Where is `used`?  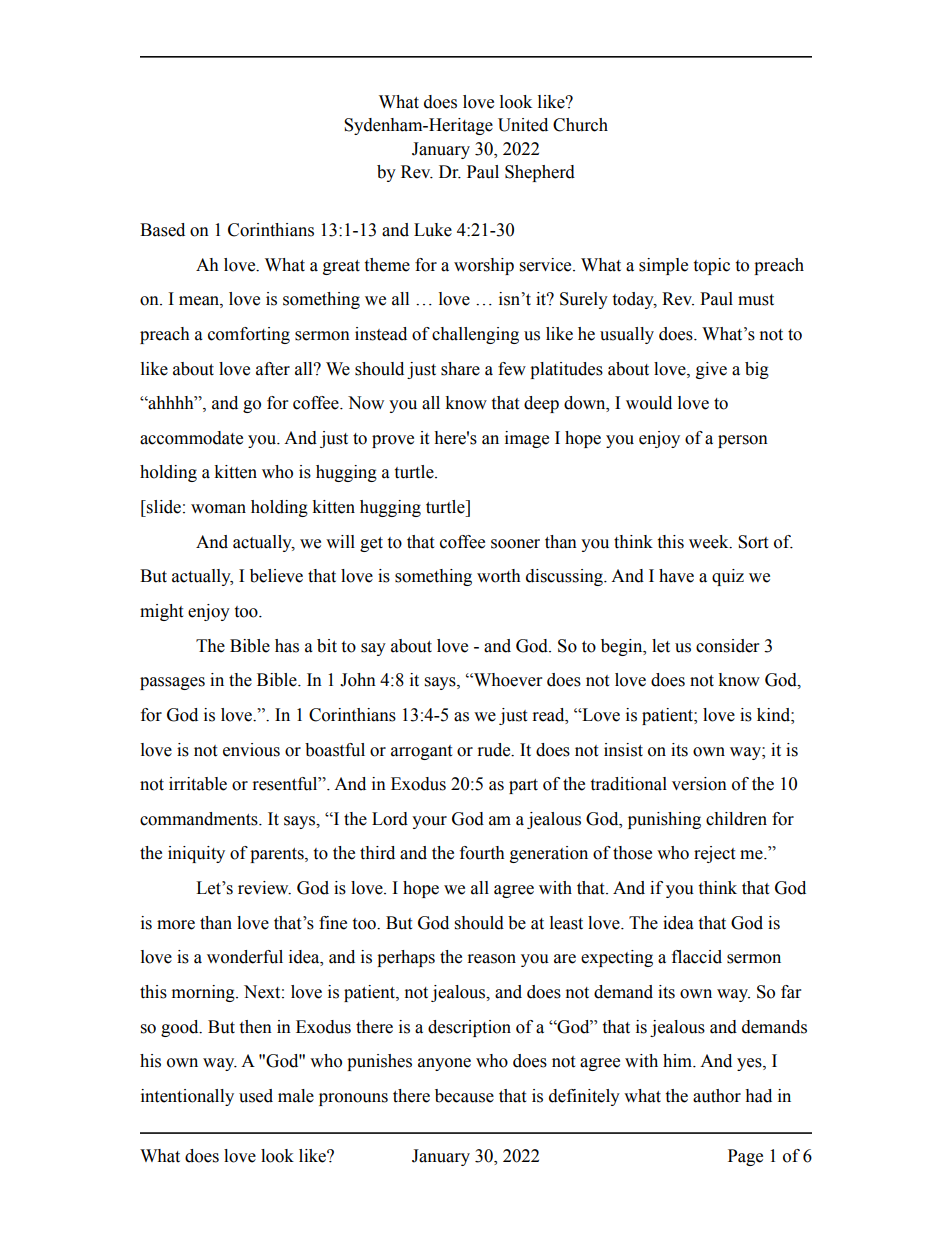 used is located at coordinates (256, 1096).
